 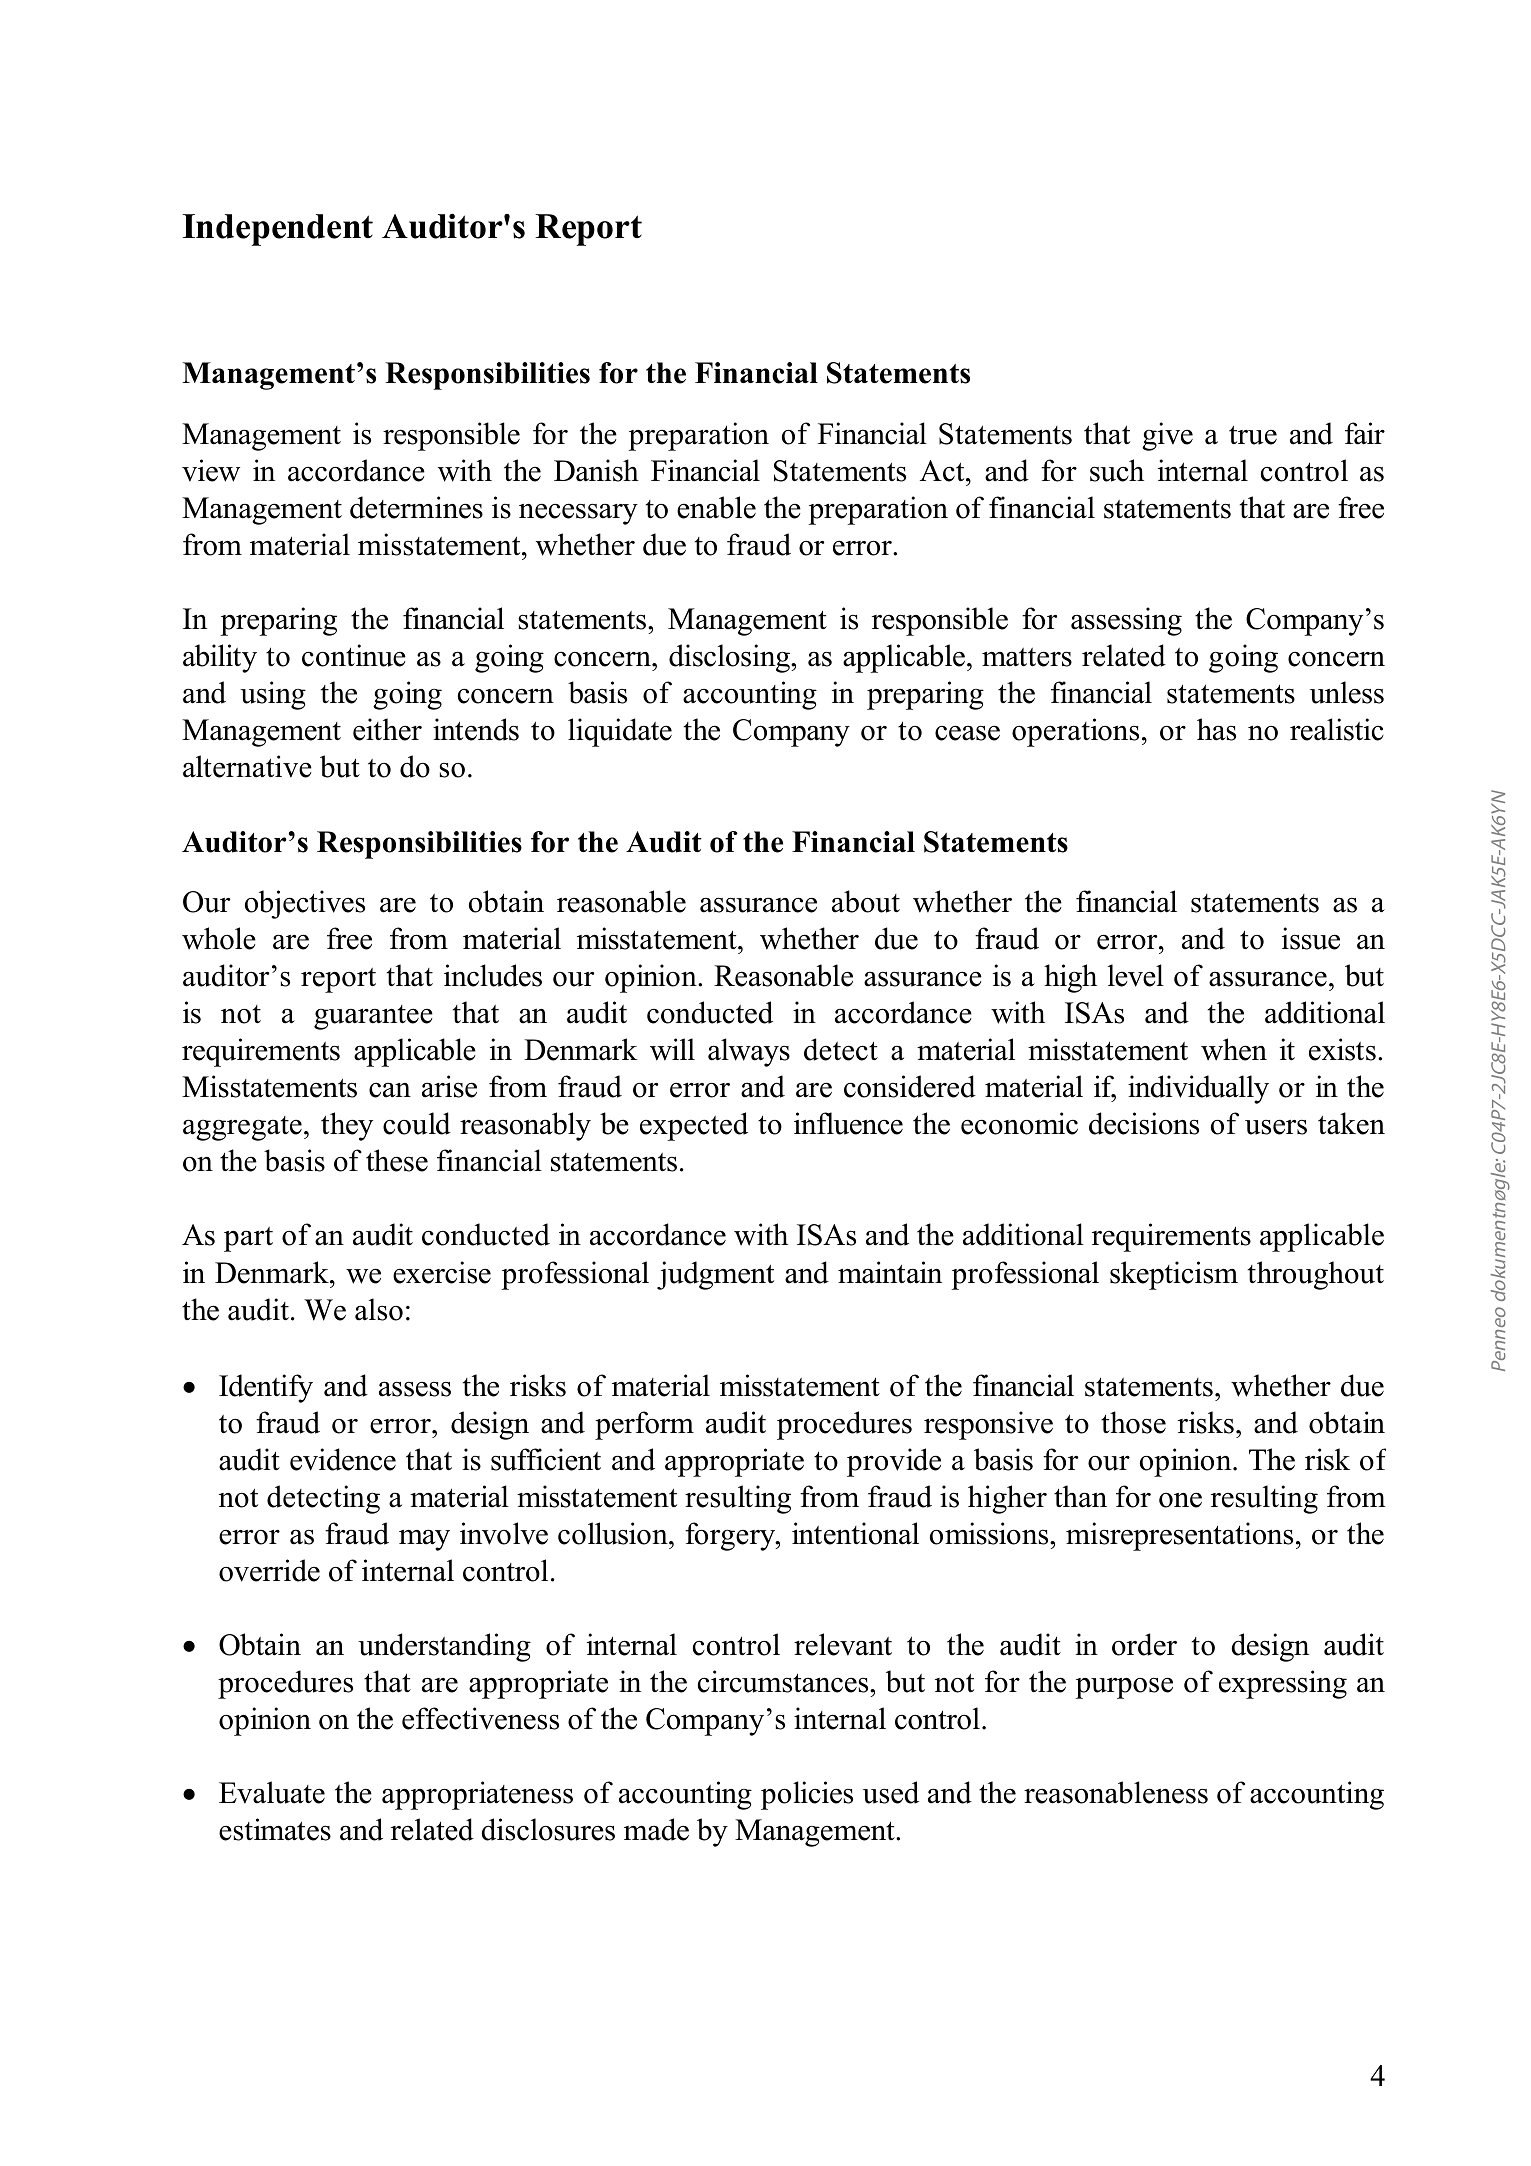 What do you see at coordinates (1253, 435) in the image?
I see `true` at bounding box center [1253, 435].
